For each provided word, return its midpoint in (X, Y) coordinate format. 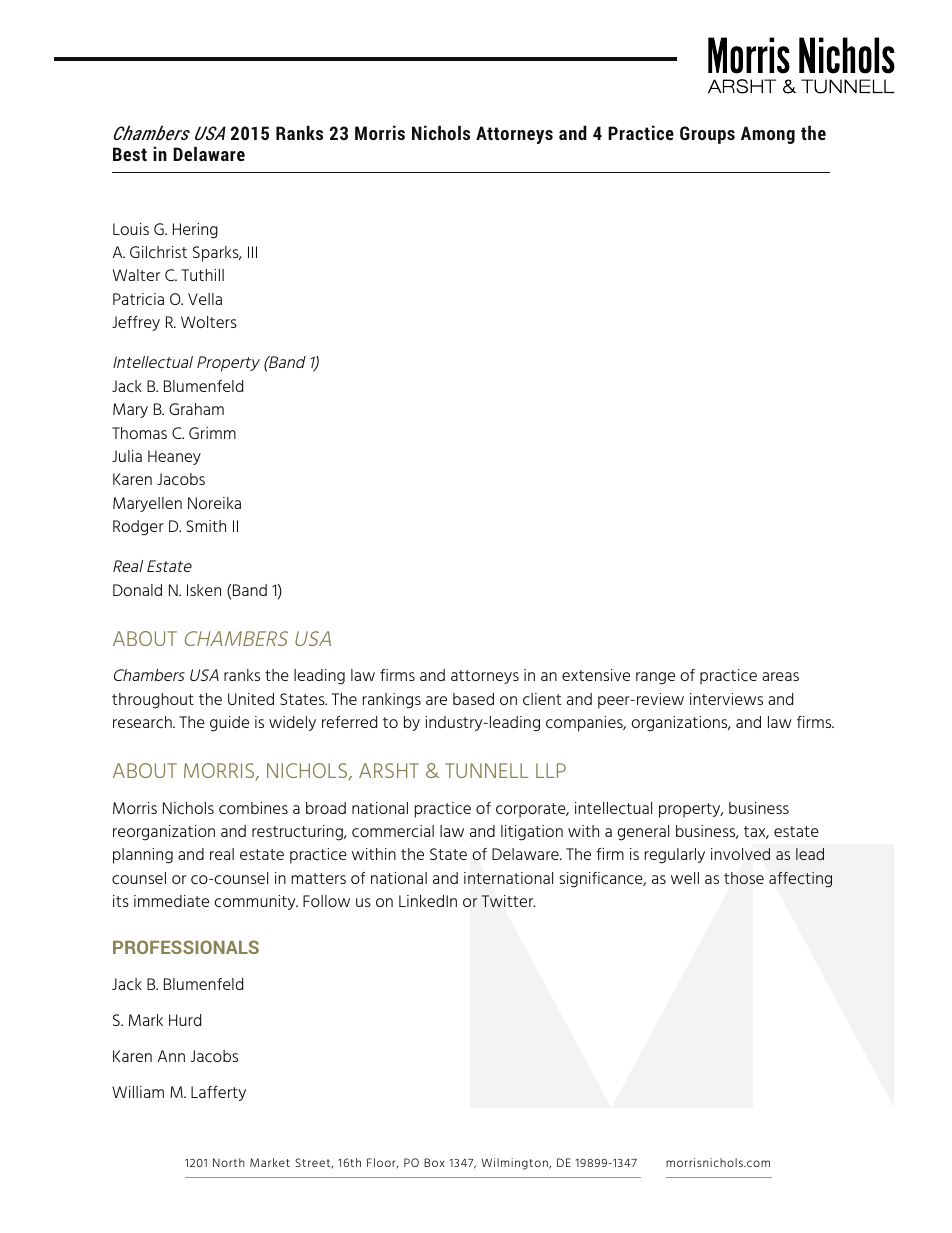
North (229, 1162)
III (252, 252)
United (251, 699)
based (473, 699)
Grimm (212, 433)
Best (130, 154)
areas (780, 676)
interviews (726, 699)
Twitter (509, 901)
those (744, 878)
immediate (171, 901)
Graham (196, 409)
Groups (707, 135)
